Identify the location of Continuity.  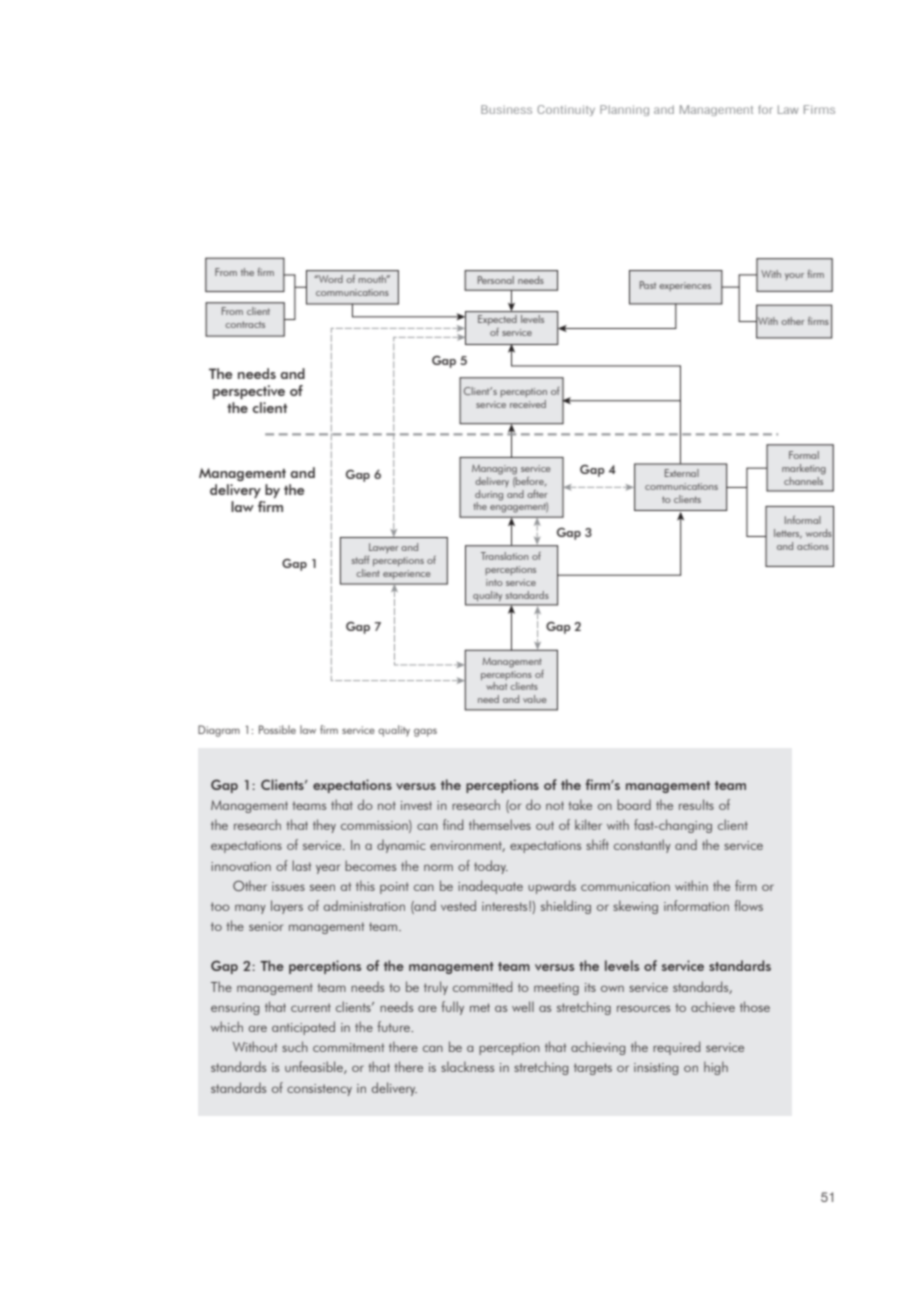
(566, 110).
